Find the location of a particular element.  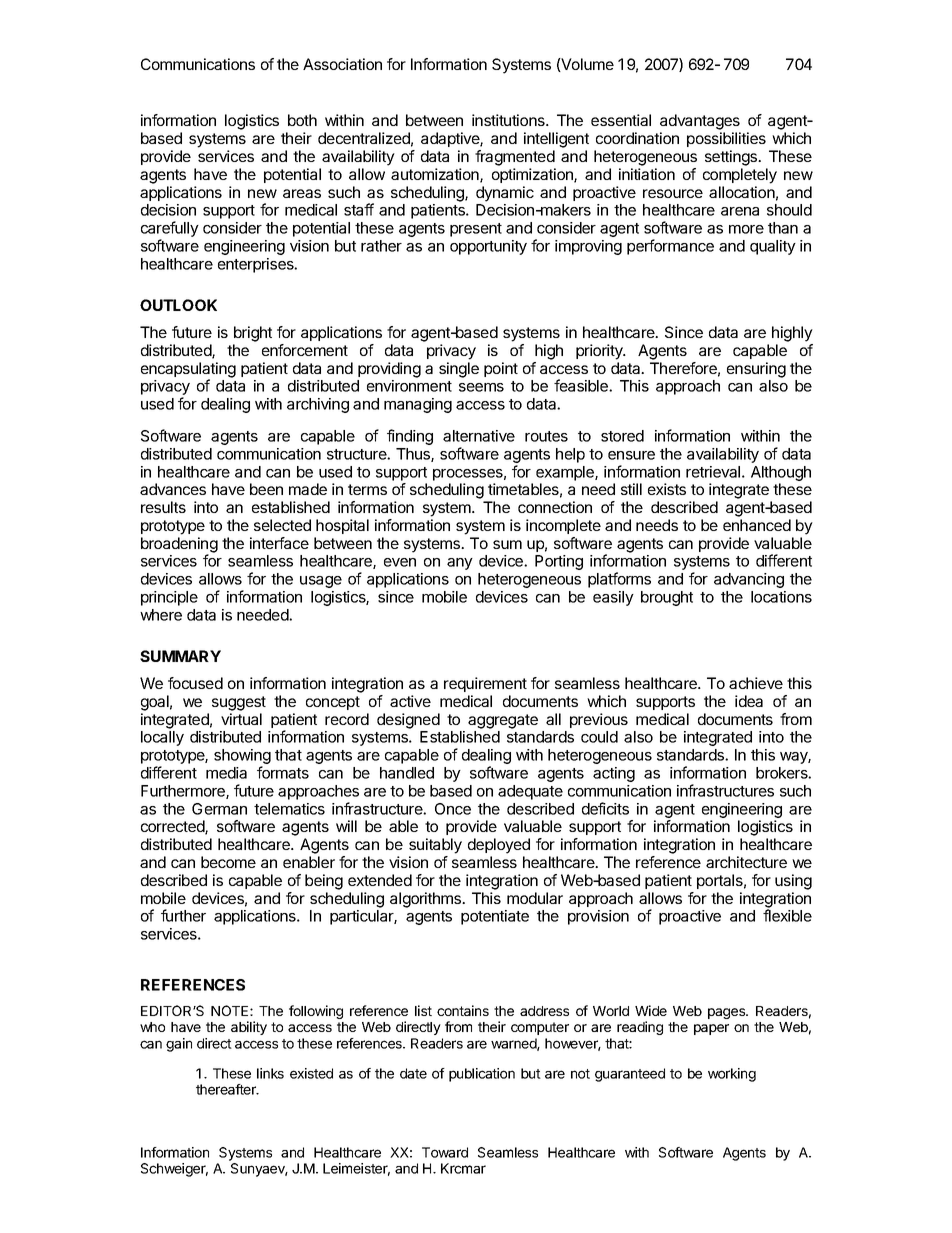

both is located at coordinates (302, 120).
